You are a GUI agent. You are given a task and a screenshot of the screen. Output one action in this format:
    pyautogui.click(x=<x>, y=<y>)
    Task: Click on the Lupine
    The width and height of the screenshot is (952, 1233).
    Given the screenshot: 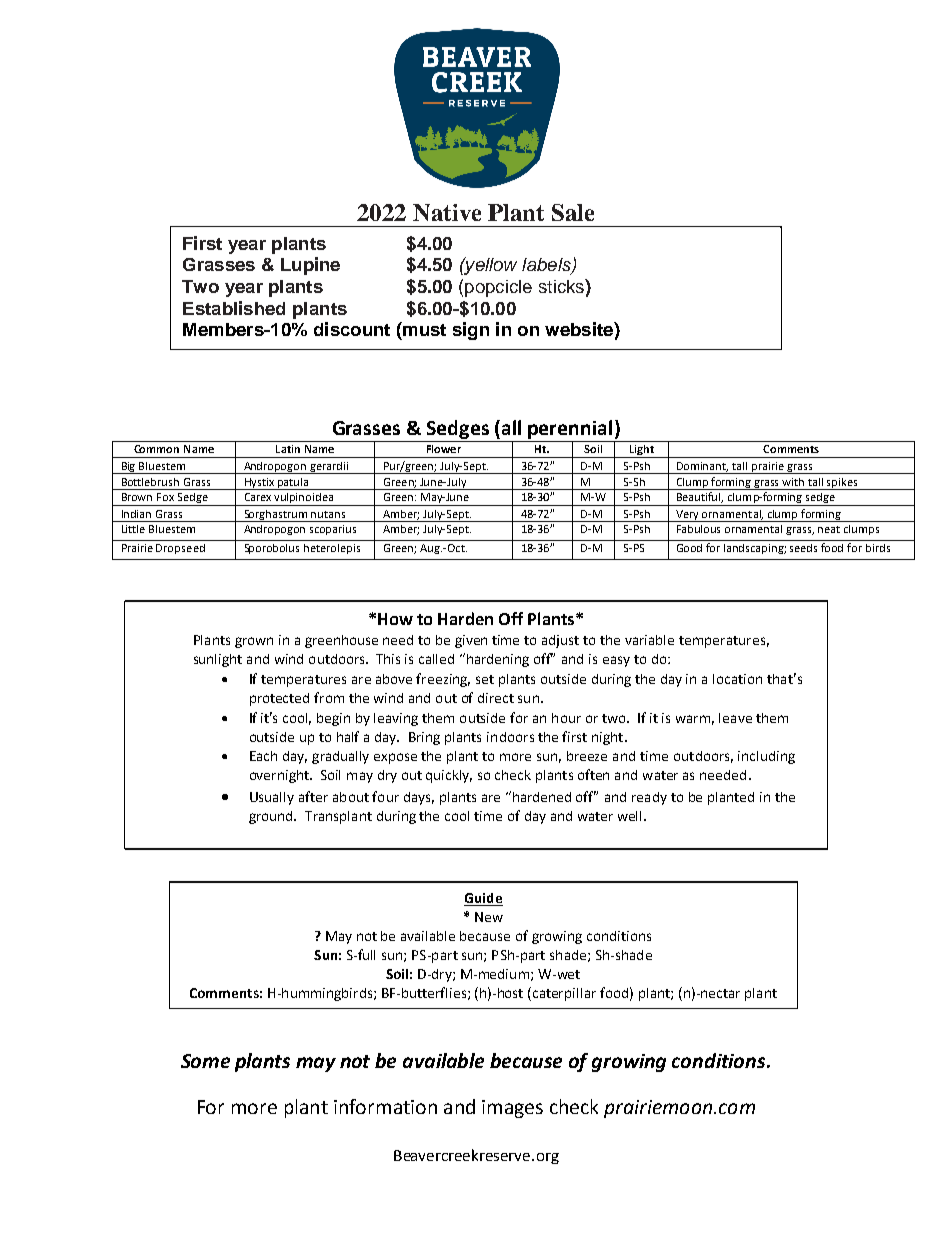 What is the action you would take?
    pyautogui.click(x=310, y=266)
